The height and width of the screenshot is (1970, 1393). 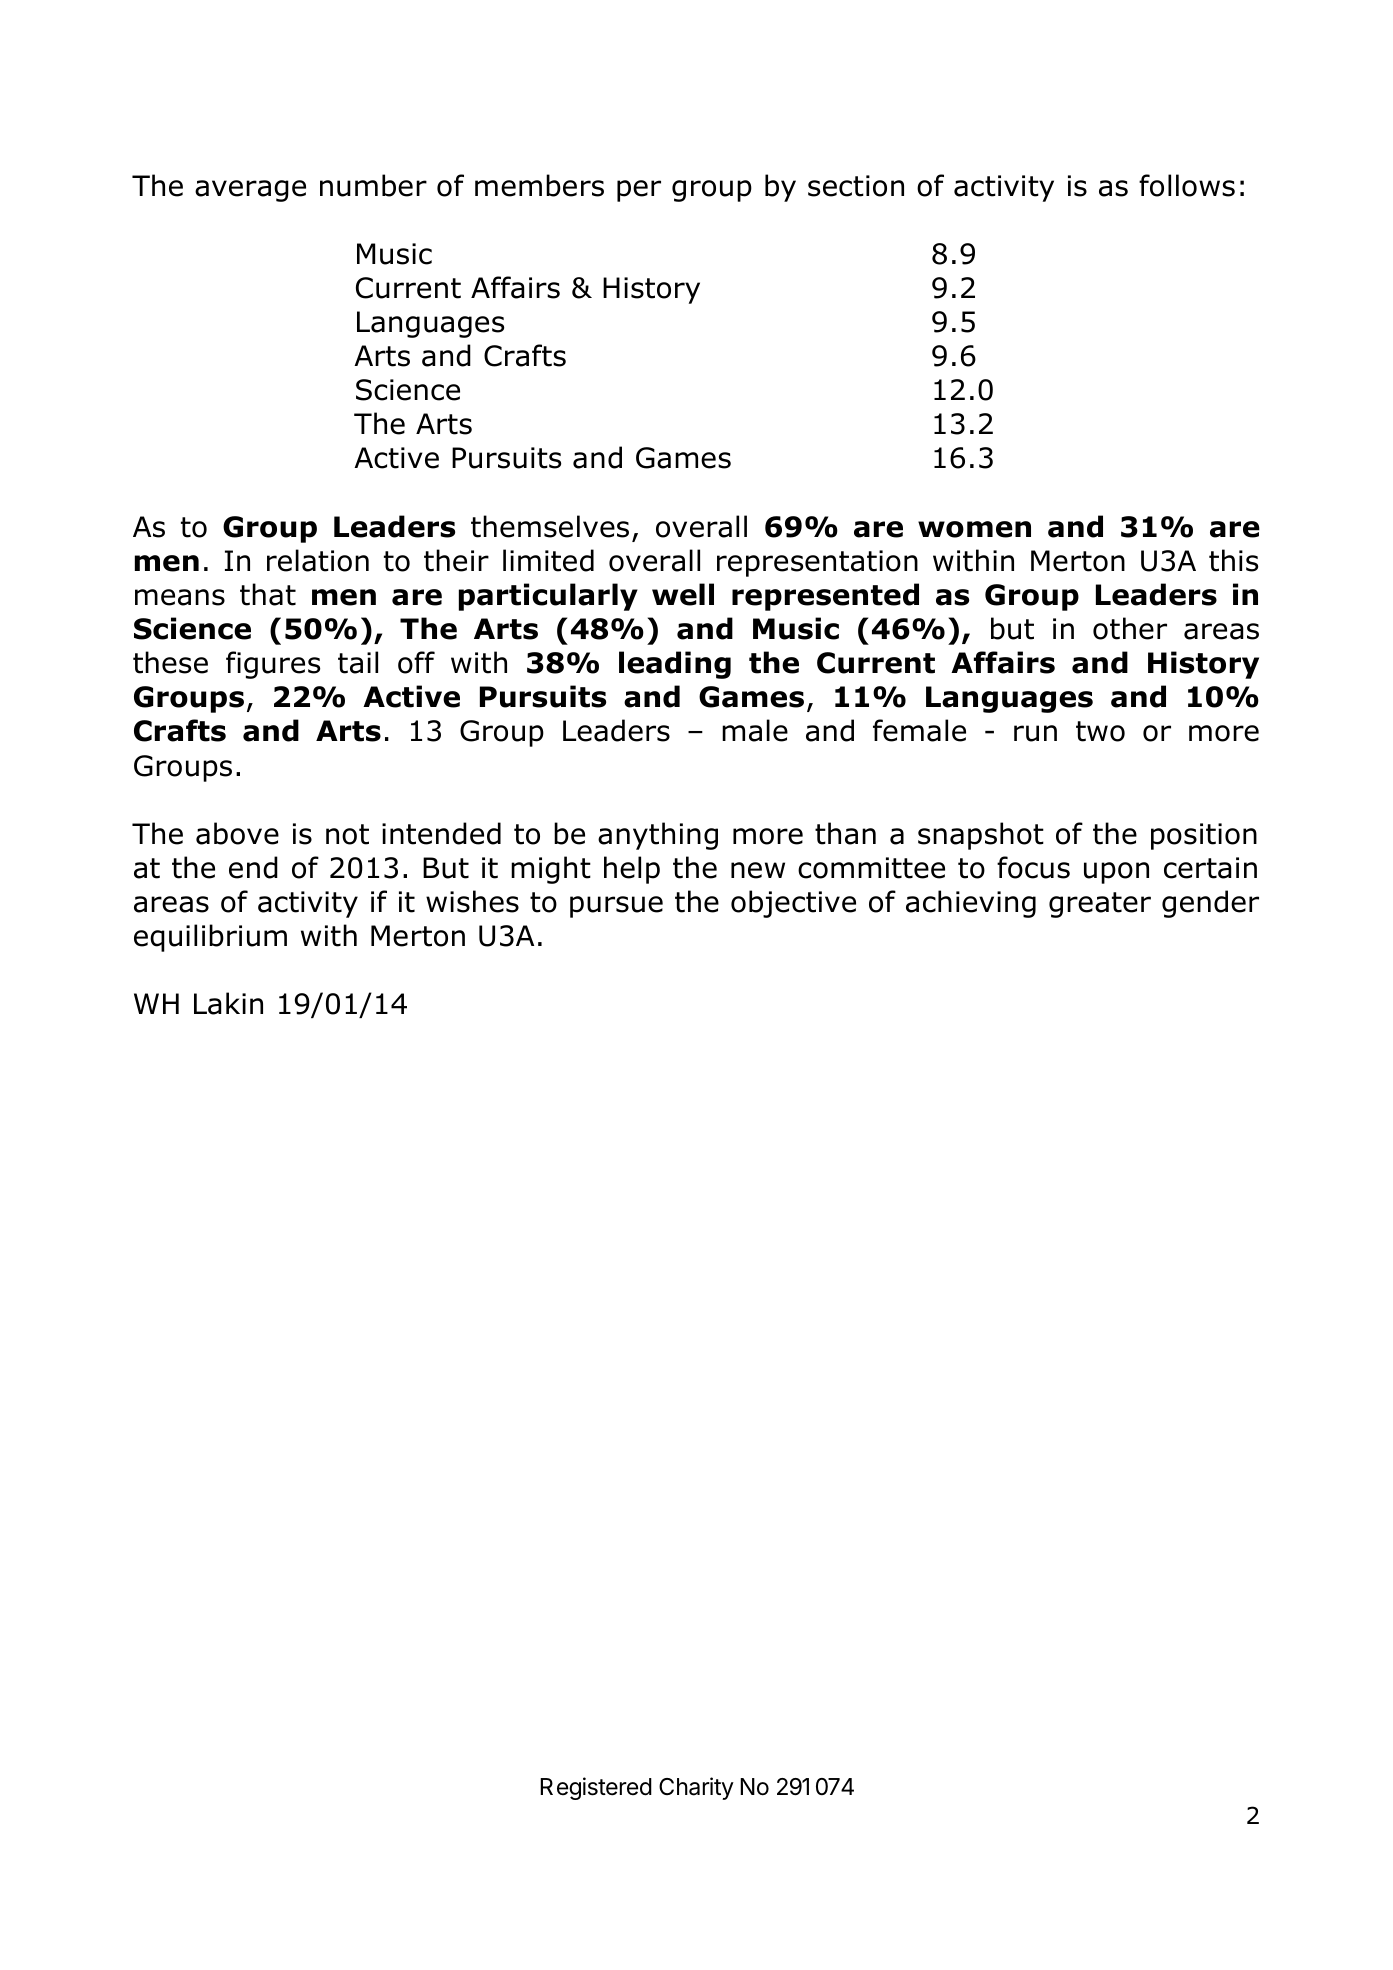 What do you see at coordinates (472, 901) in the screenshot?
I see `wishes` at bounding box center [472, 901].
